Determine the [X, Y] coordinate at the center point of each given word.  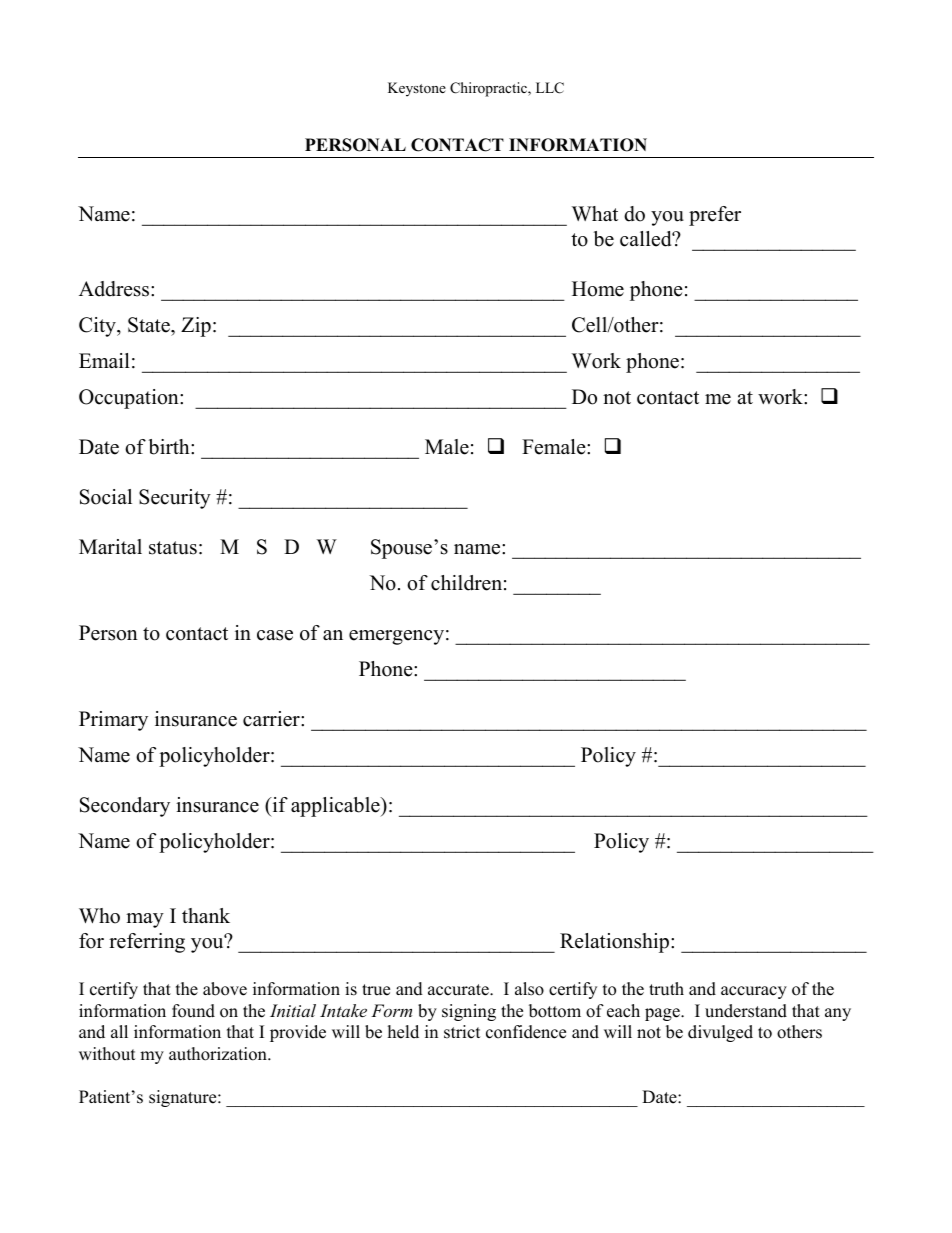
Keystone [417, 89]
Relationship [616, 943]
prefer [715, 216]
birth [170, 447]
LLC [550, 88]
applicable [336, 807]
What [595, 213]
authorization [219, 1054]
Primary [113, 721]
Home [598, 289]
